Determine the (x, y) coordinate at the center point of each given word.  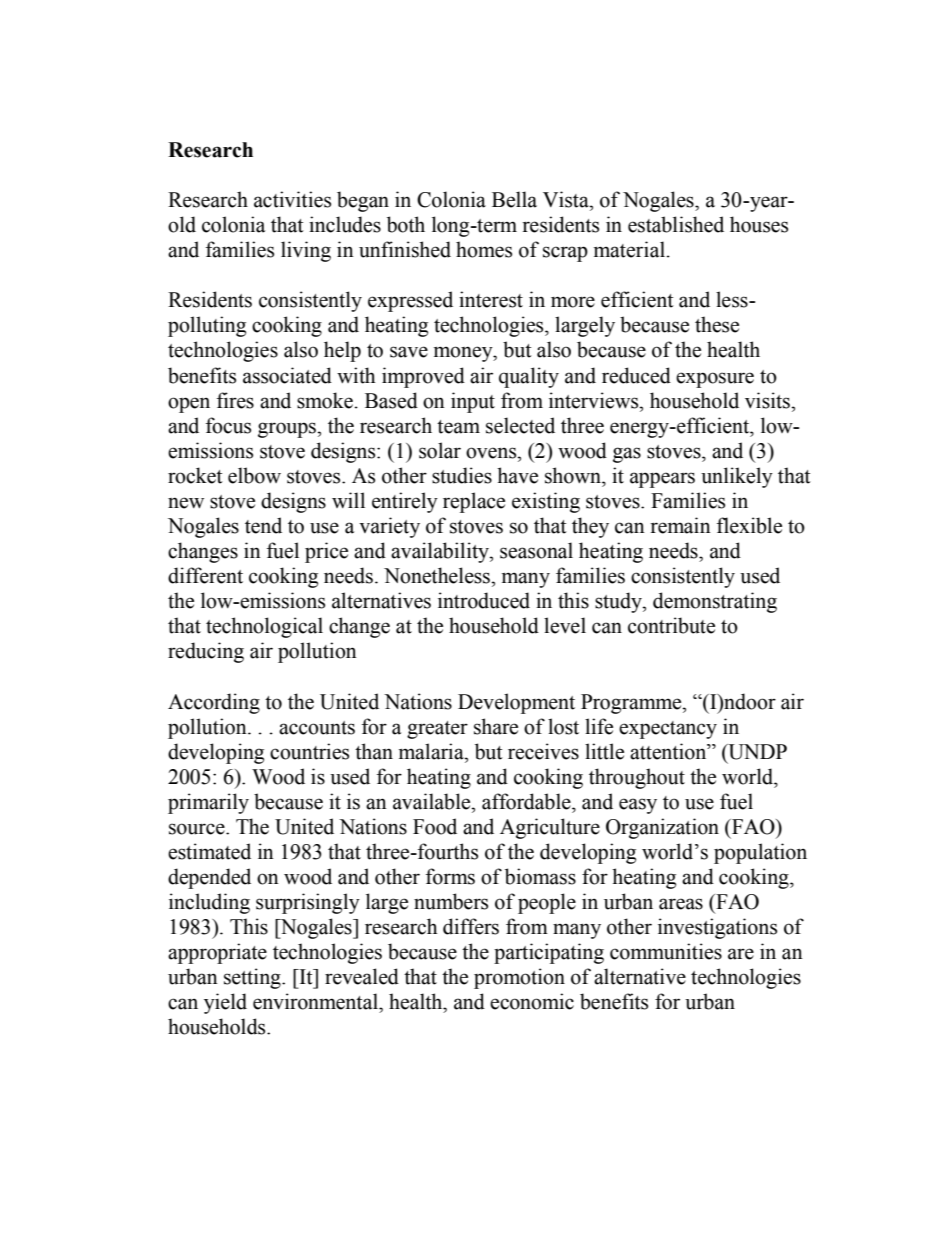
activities (292, 199)
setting (253, 978)
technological (264, 627)
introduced (484, 600)
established (676, 224)
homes (484, 249)
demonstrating (715, 602)
